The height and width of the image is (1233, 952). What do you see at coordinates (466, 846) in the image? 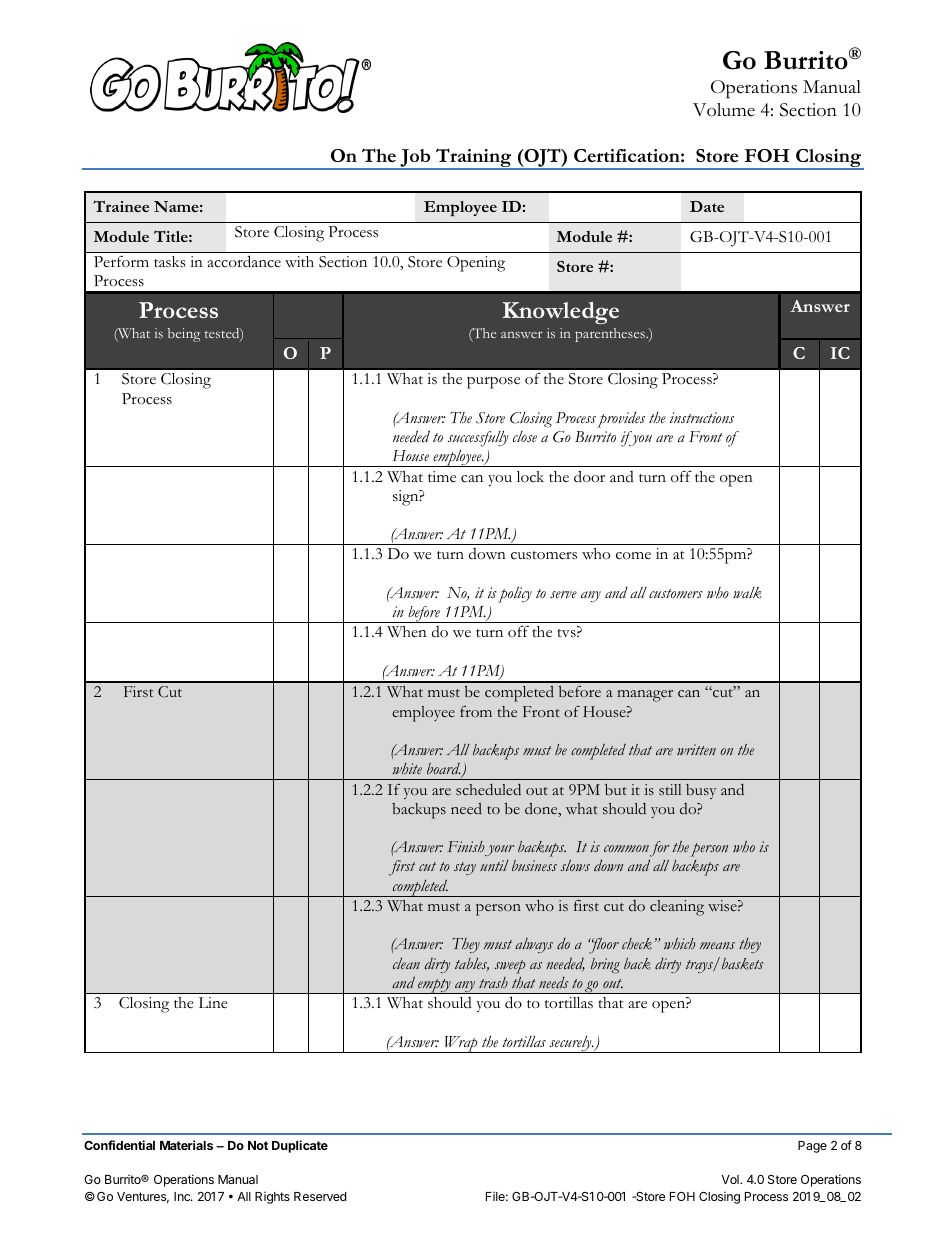
I see `Finish` at bounding box center [466, 846].
